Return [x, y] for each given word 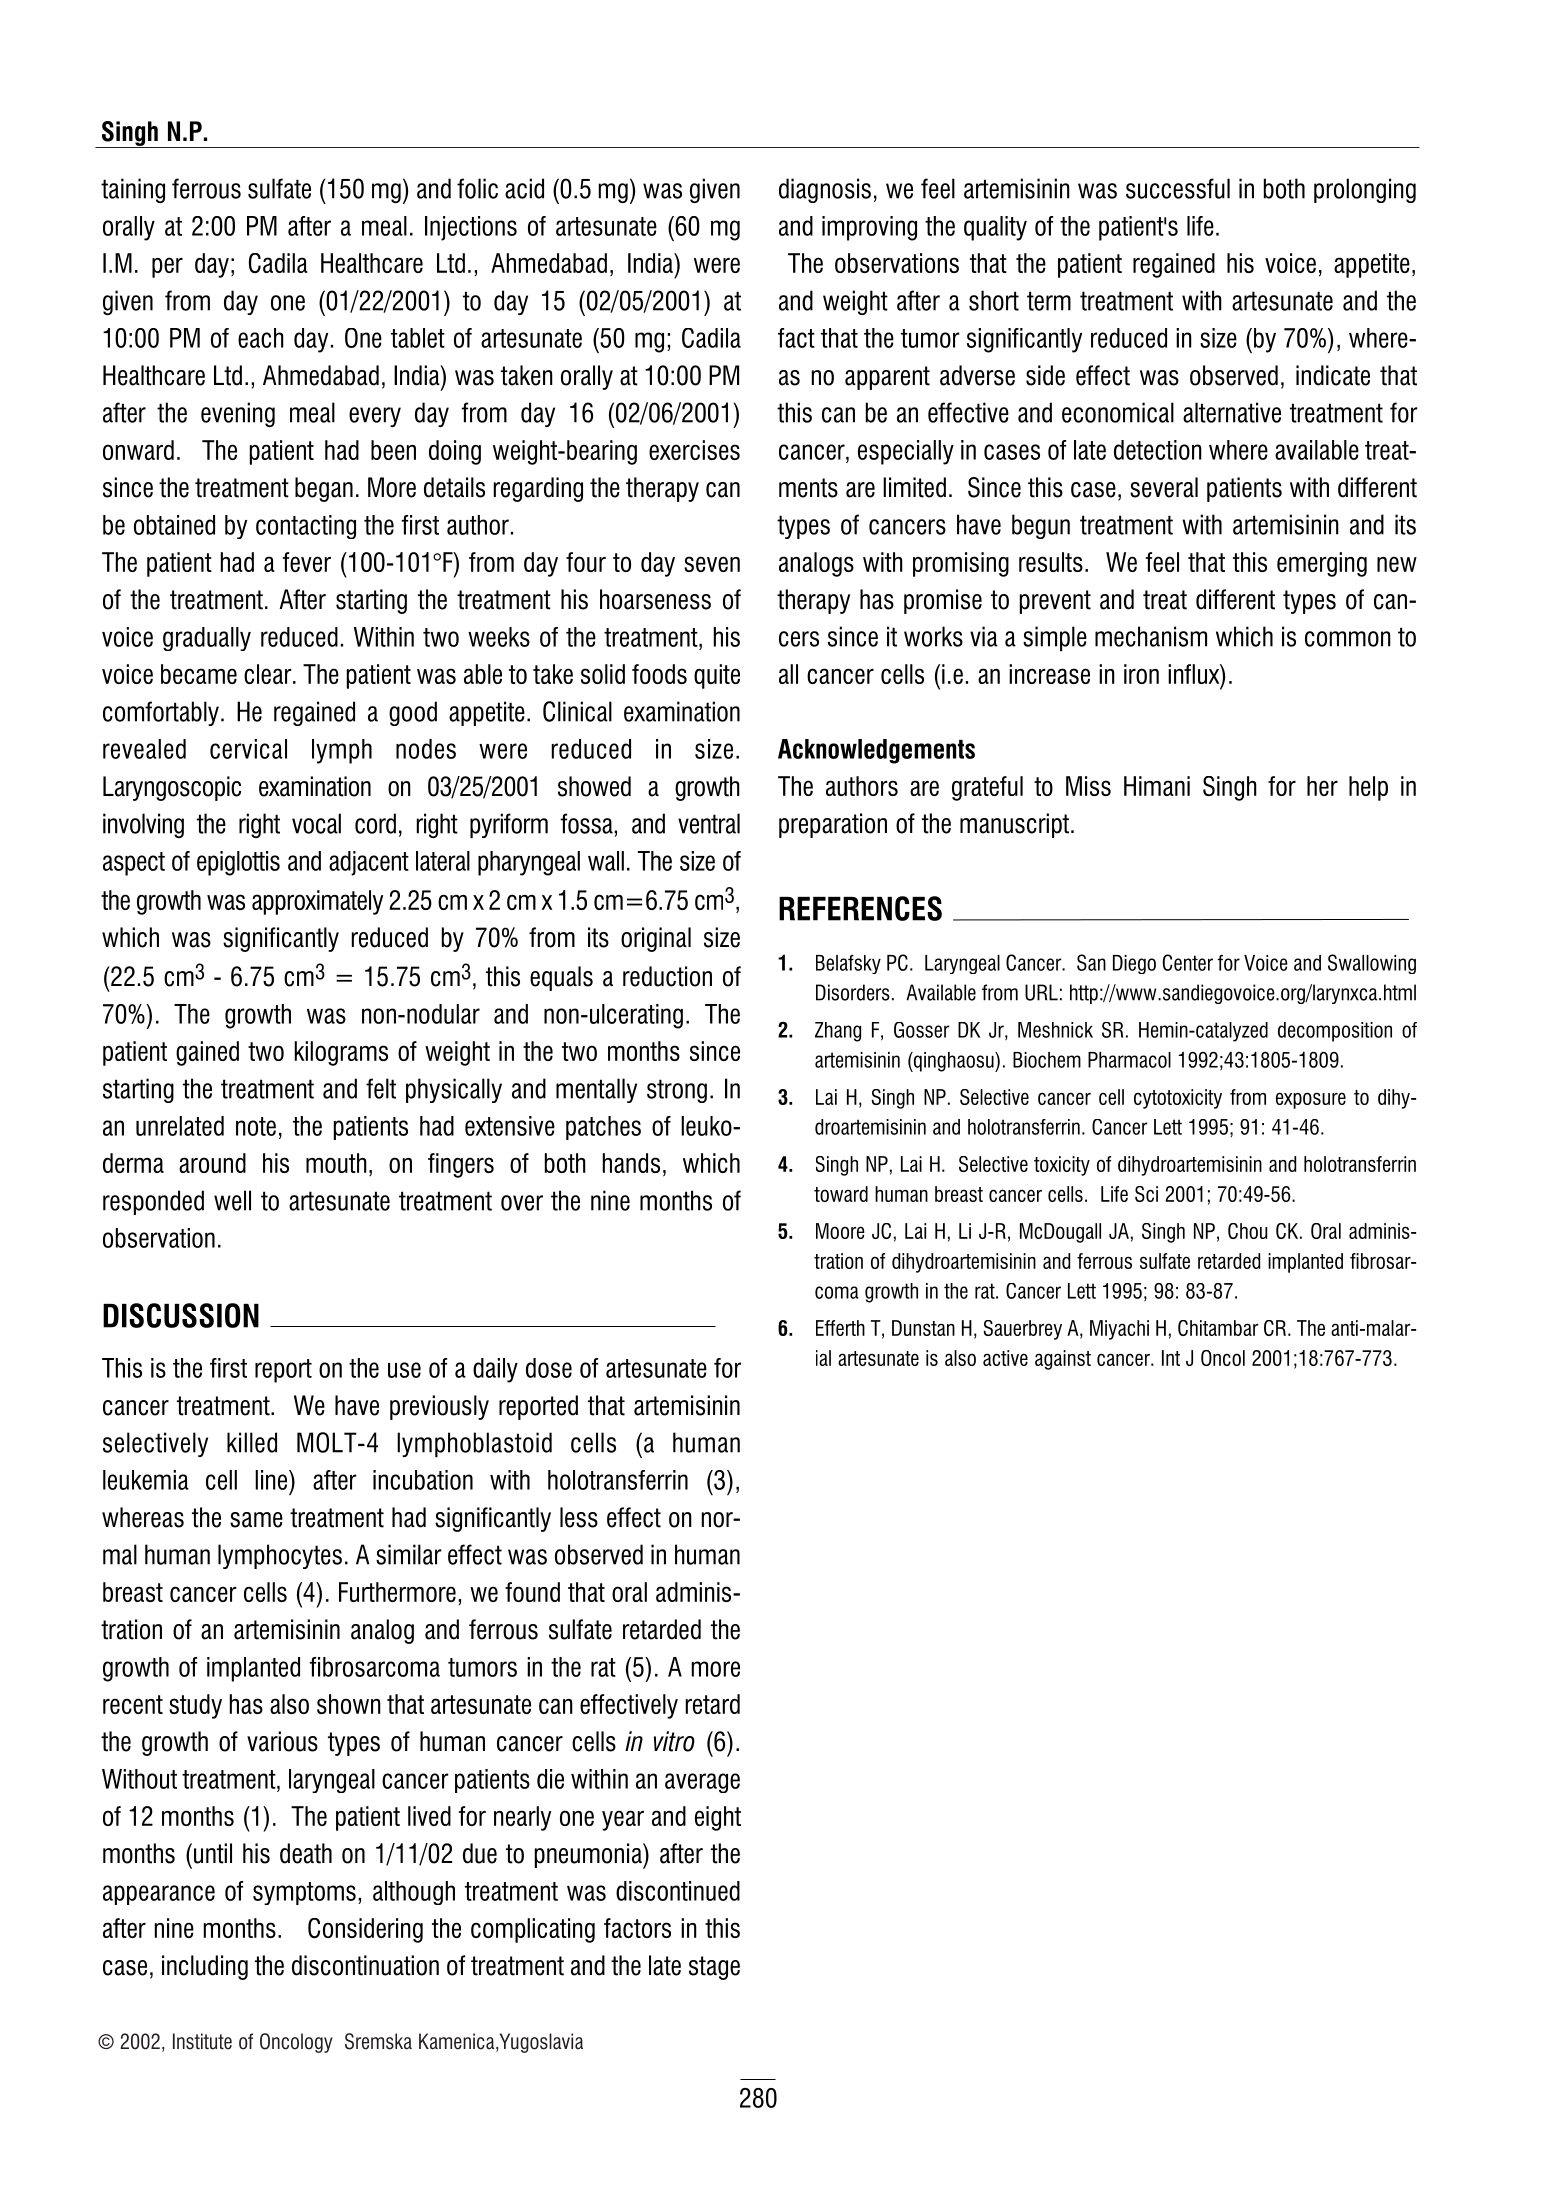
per [167, 267]
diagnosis [825, 190]
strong [677, 1091]
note [256, 1126]
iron [1141, 674]
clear [269, 674]
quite [717, 676]
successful [1178, 188]
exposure [1311, 1100]
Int [1171, 1358]
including [205, 1967]
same [256, 1520]
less [579, 1517]
